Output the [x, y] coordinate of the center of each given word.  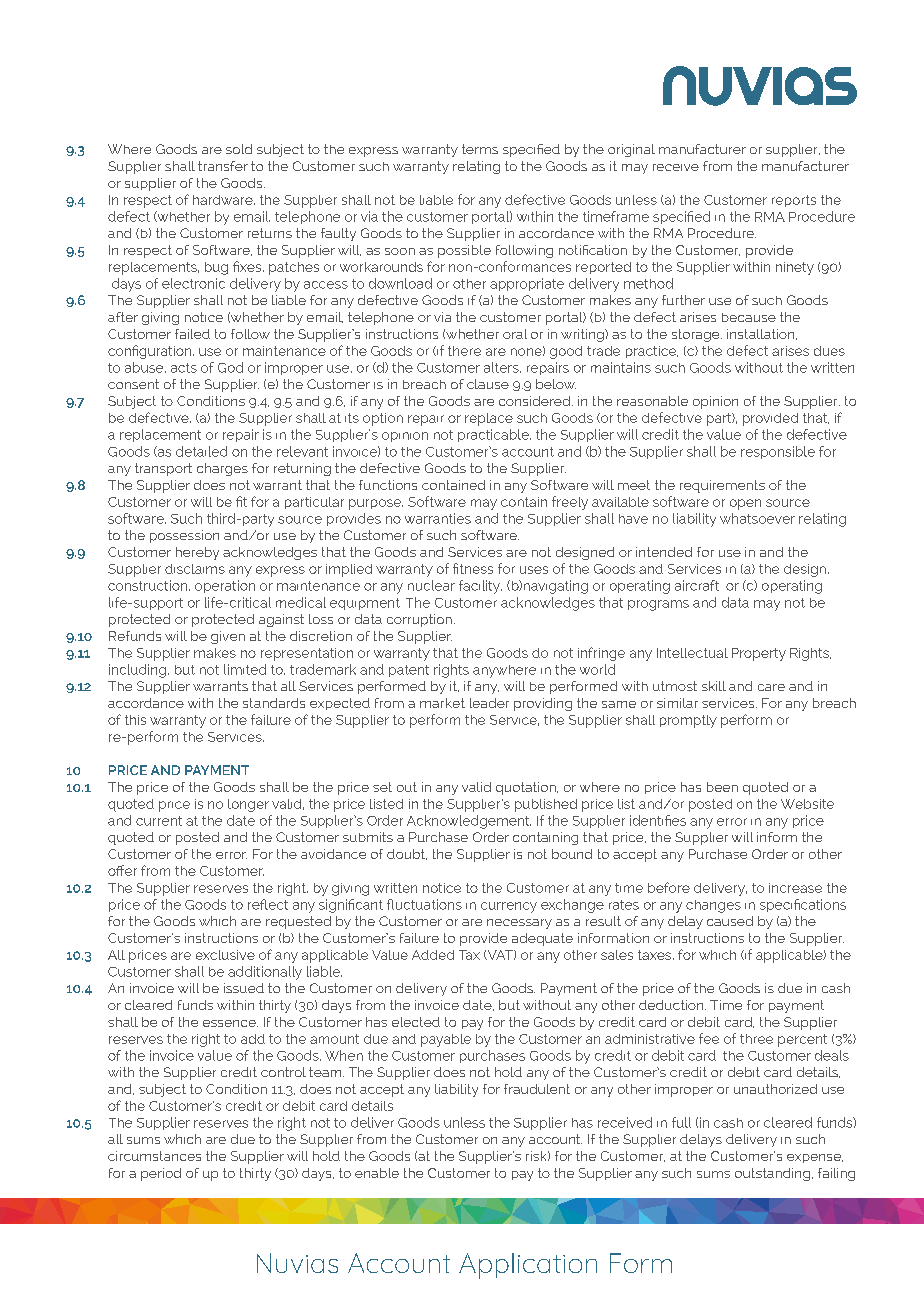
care [771, 687]
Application [528, 1266]
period [161, 1174]
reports [794, 201]
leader [489, 703]
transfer [223, 166]
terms [480, 149]
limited [245, 669]
